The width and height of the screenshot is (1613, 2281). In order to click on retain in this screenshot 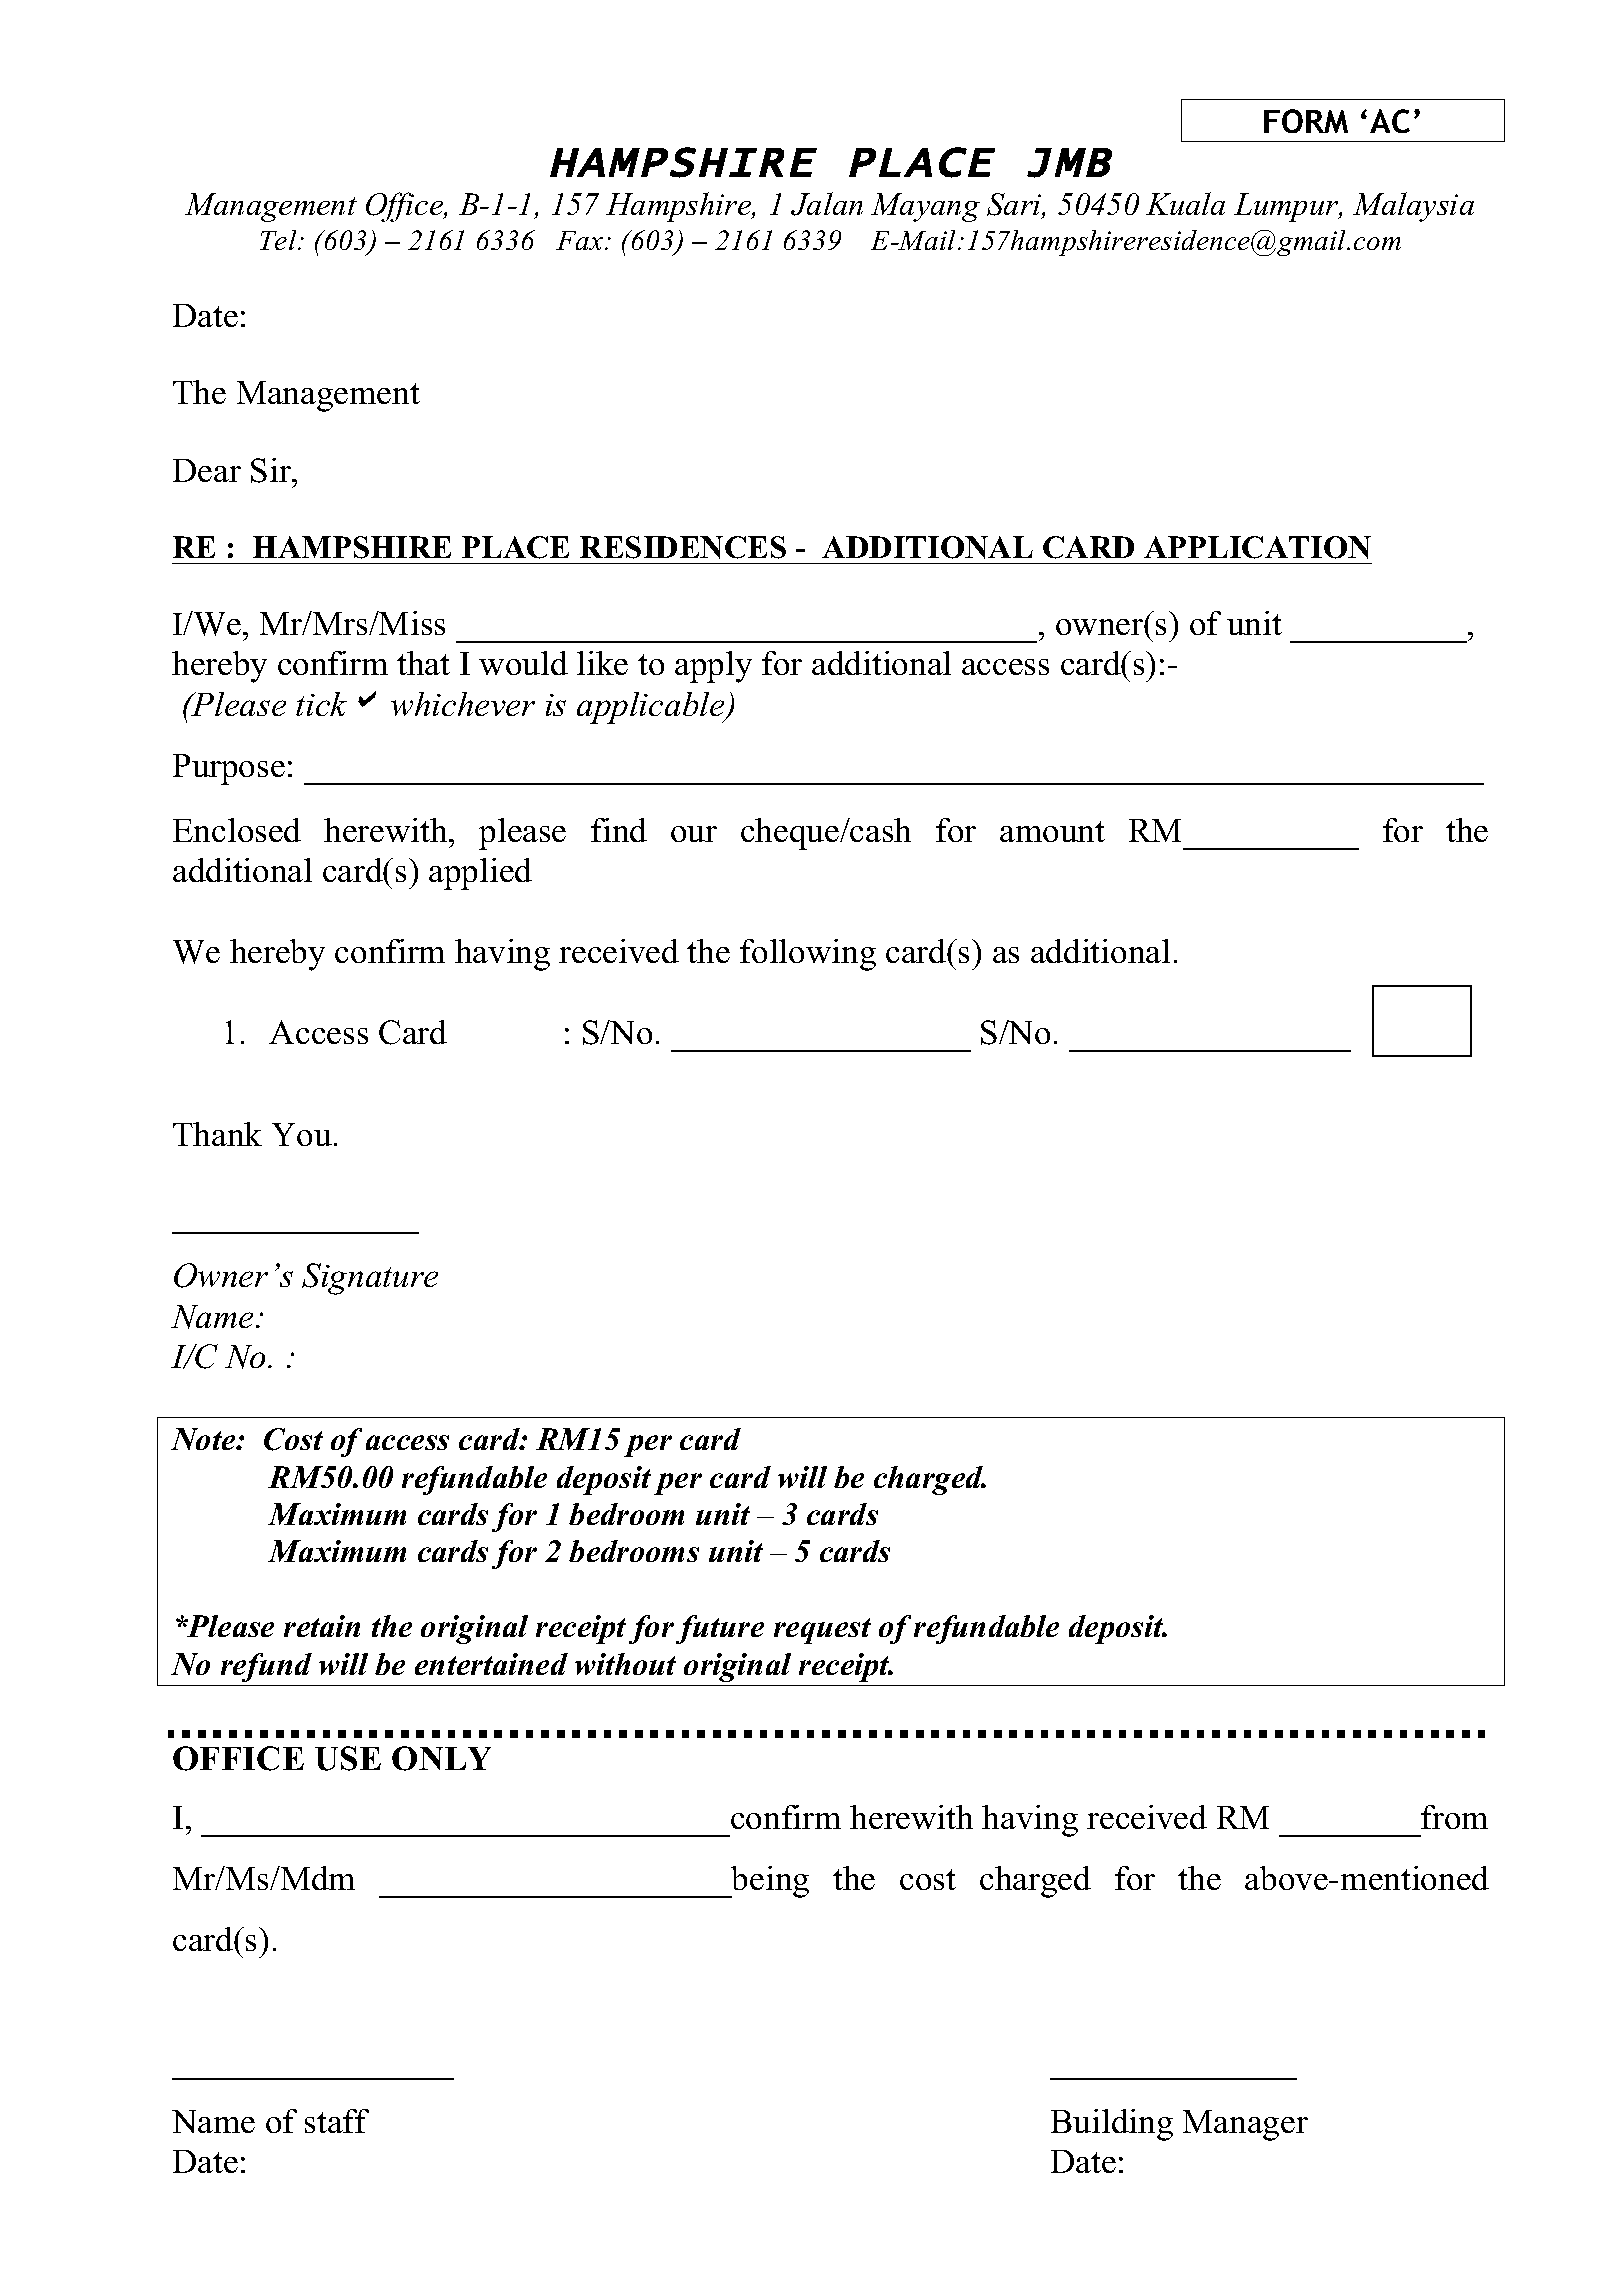, I will do `click(322, 1626)`.
